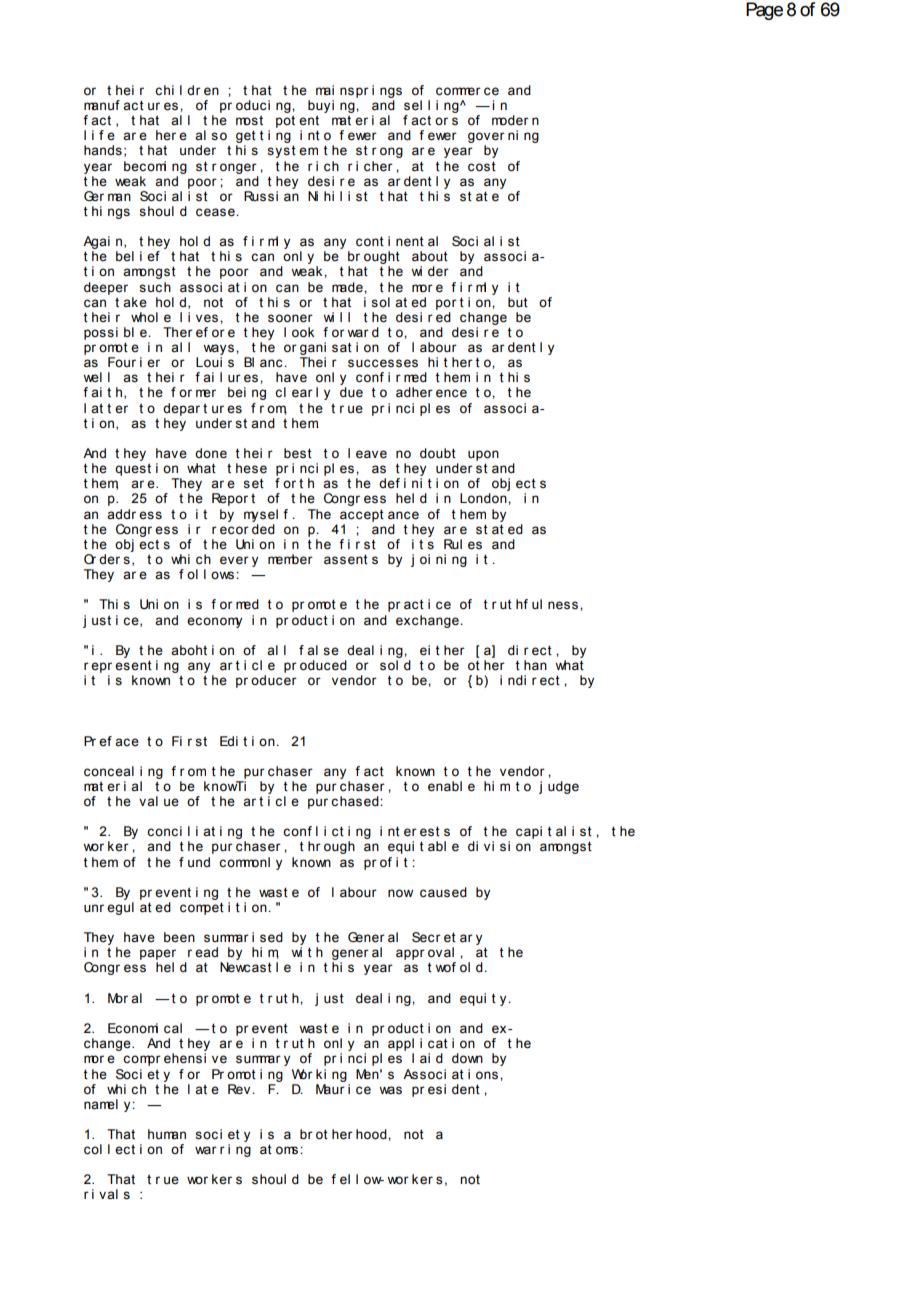  I want to click on assent, so click(346, 559).
